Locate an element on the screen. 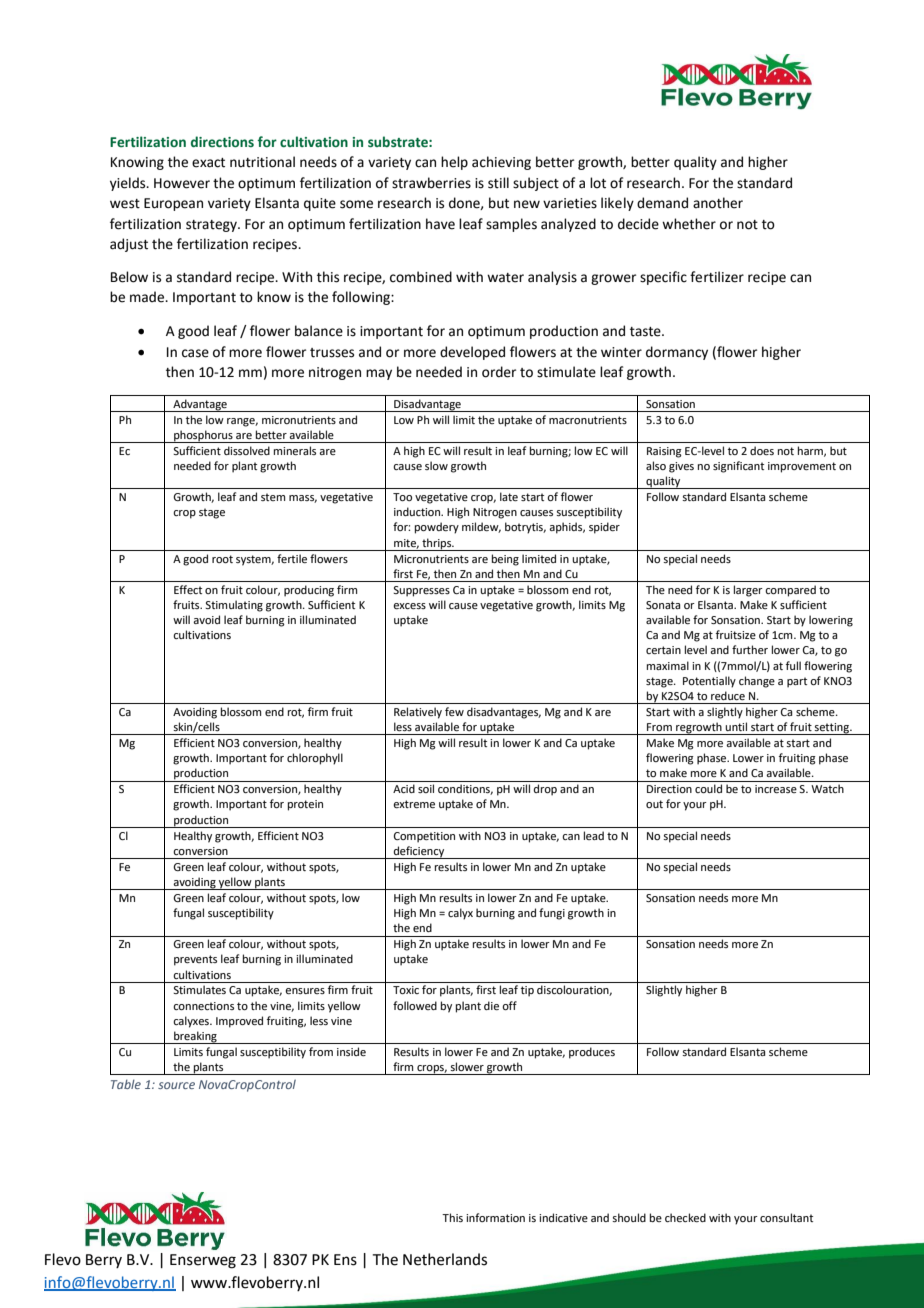 The width and height of the screenshot is (924, 1308). change is located at coordinates (757, 682).
